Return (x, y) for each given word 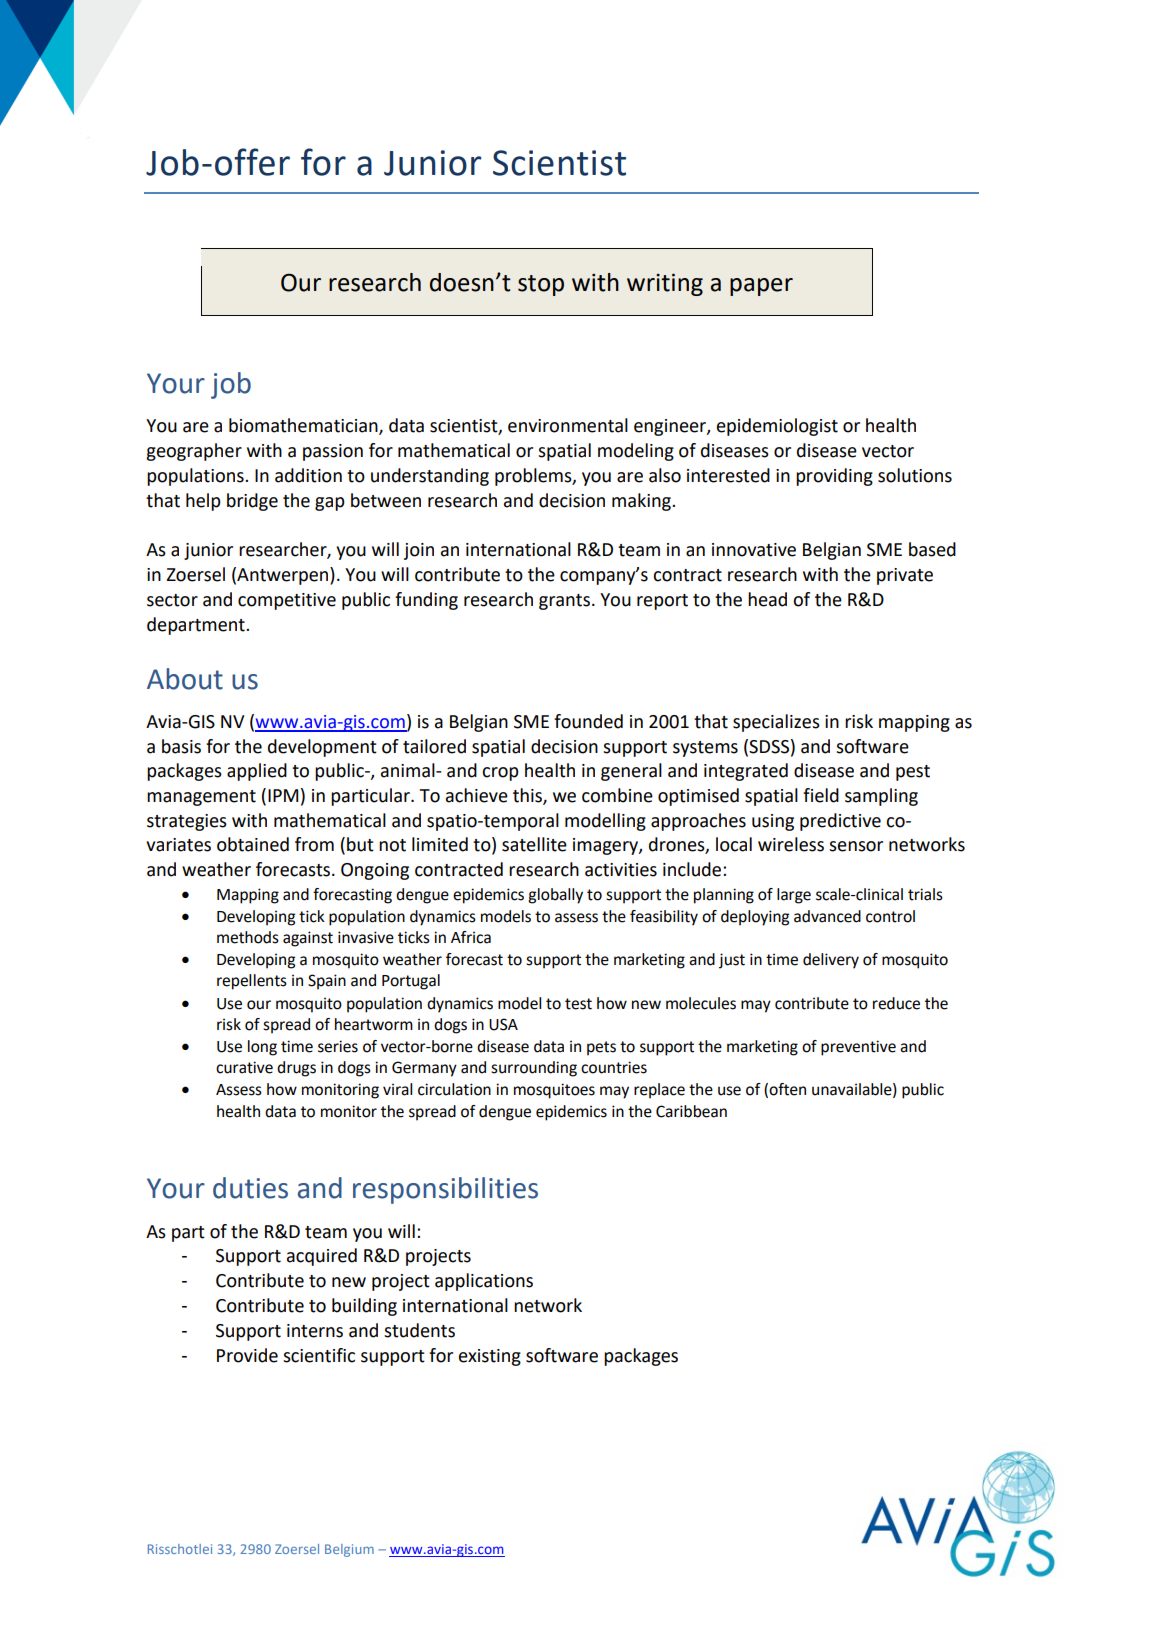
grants (564, 602)
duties (250, 1188)
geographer (194, 452)
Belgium (349, 1550)
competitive (287, 601)
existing (490, 1357)
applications (484, 1282)
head (767, 599)
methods (248, 937)
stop (541, 285)
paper (761, 287)
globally (555, 896)
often (787, 1089)
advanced (827, 916)
